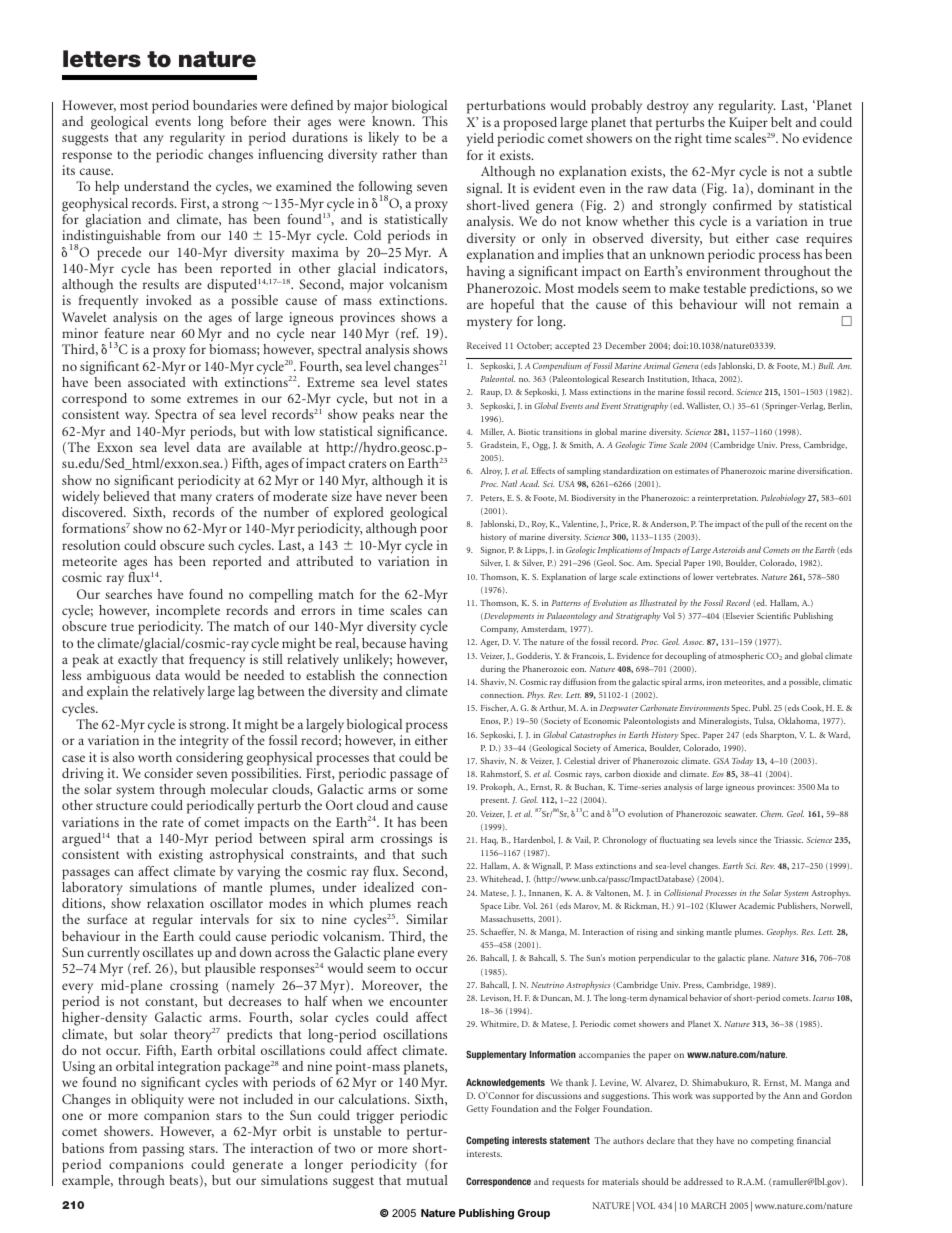 The height and width of the page is (1233, 952). I want to click on addressed, so click(703, 1181).
